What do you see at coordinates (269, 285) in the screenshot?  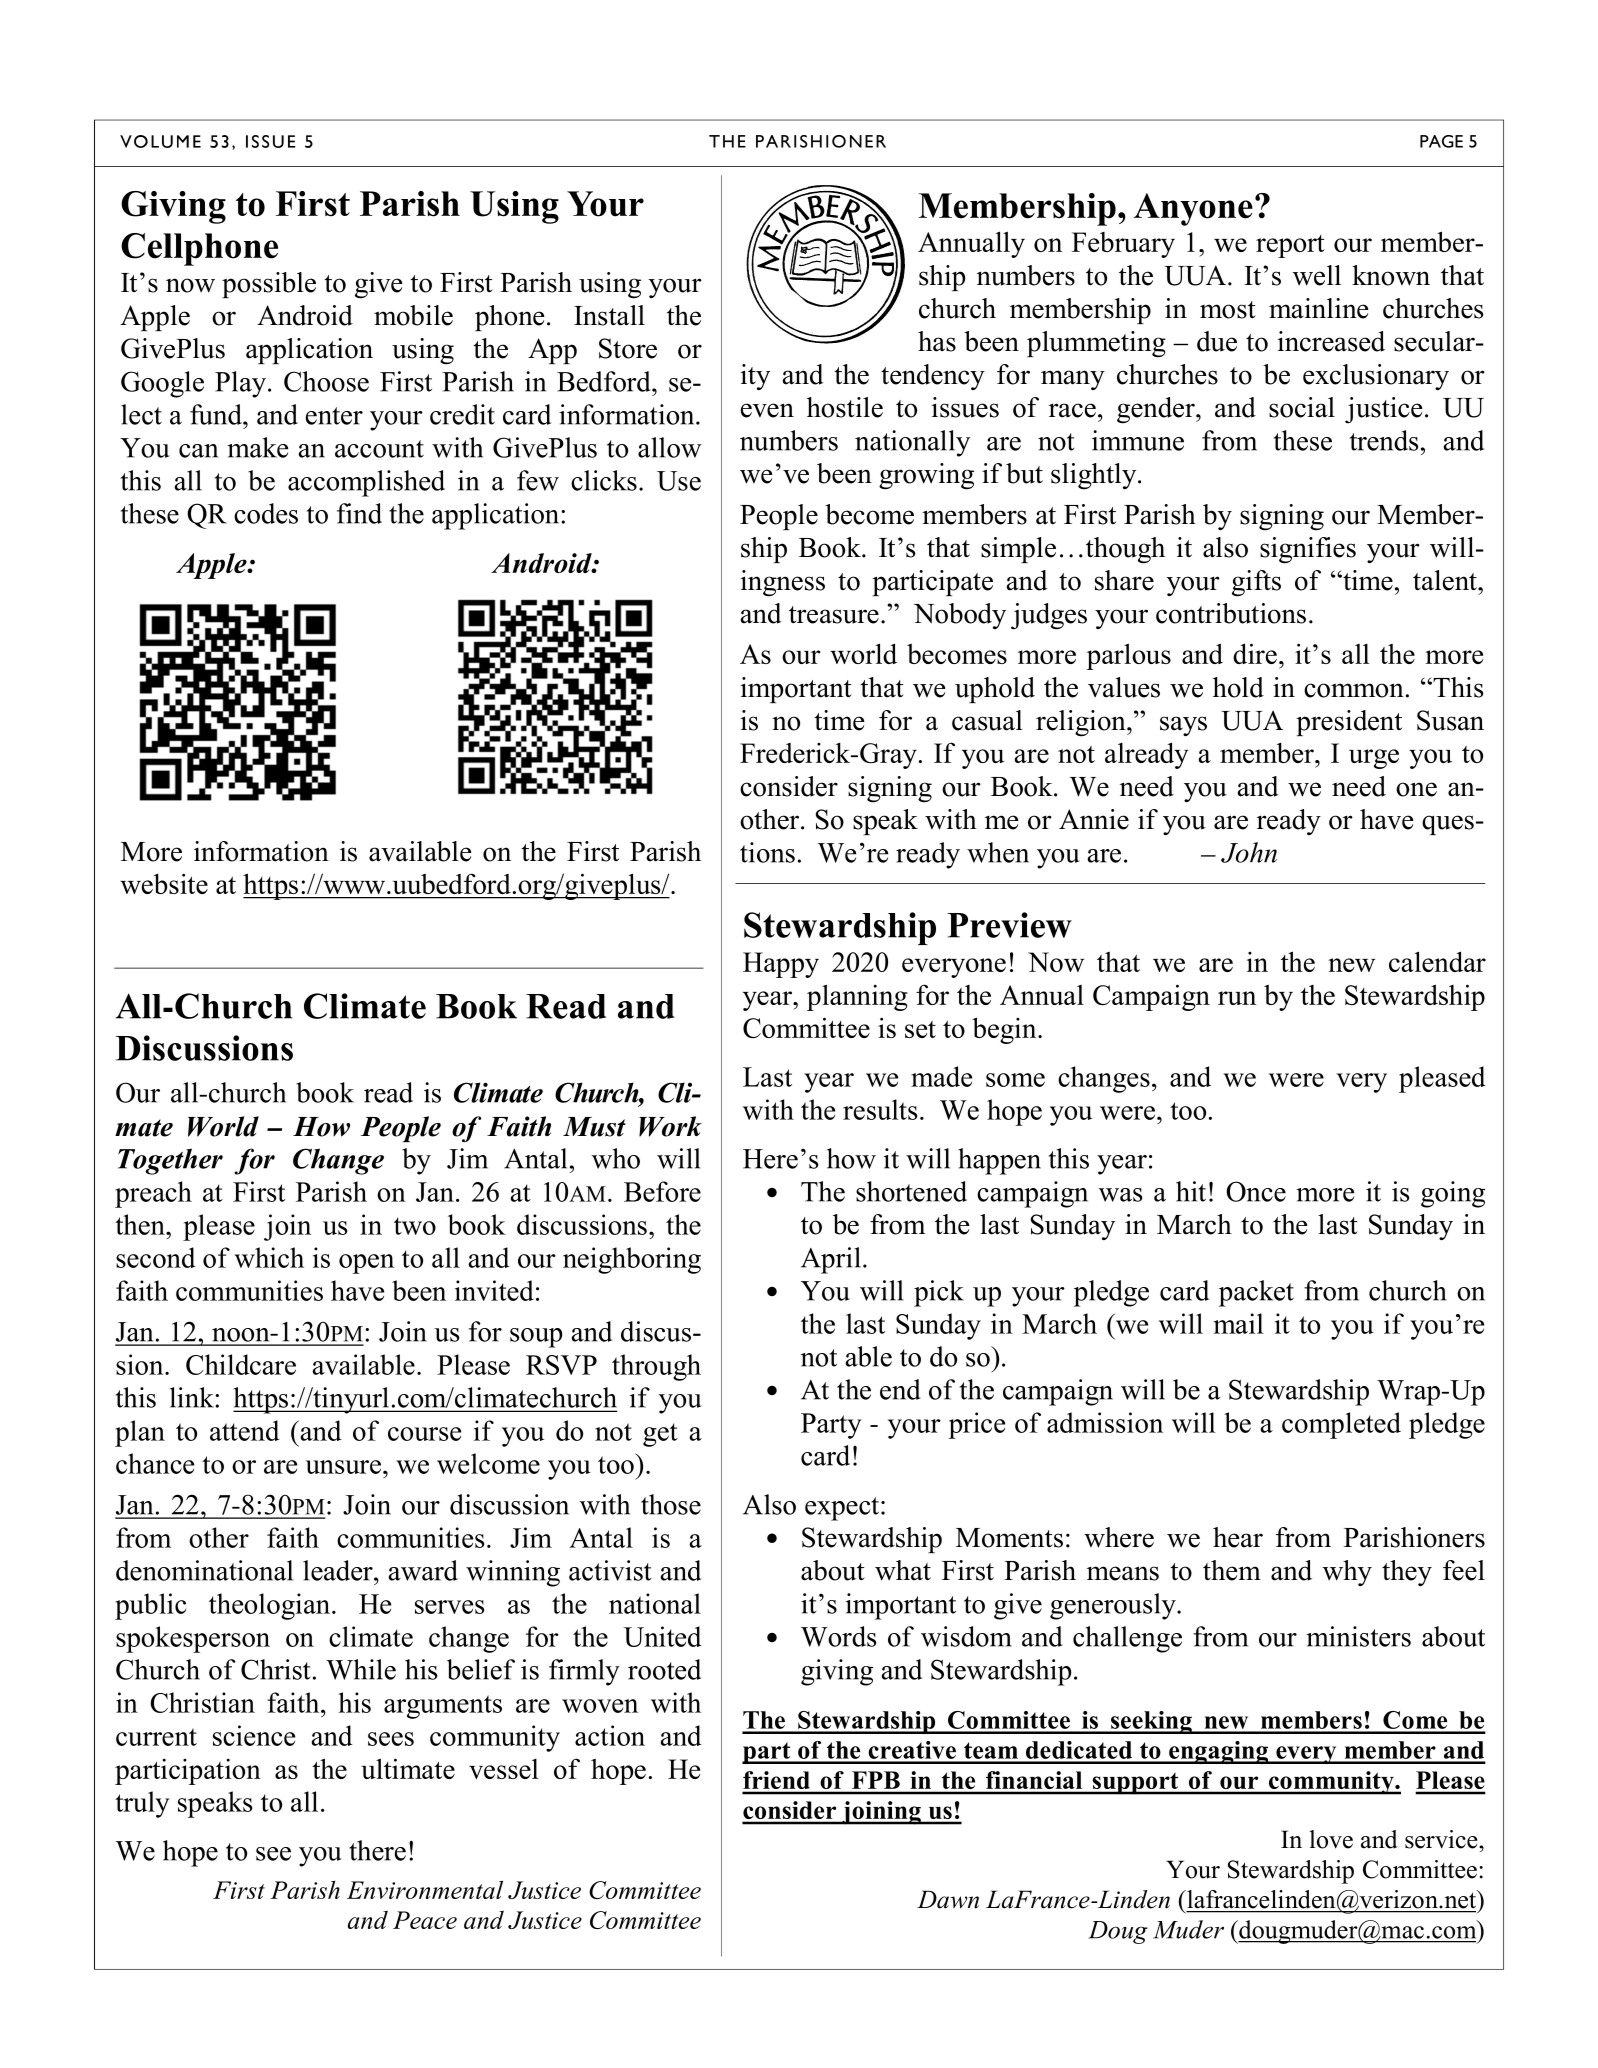 I see `possible` at bounding box center [269, 285].
